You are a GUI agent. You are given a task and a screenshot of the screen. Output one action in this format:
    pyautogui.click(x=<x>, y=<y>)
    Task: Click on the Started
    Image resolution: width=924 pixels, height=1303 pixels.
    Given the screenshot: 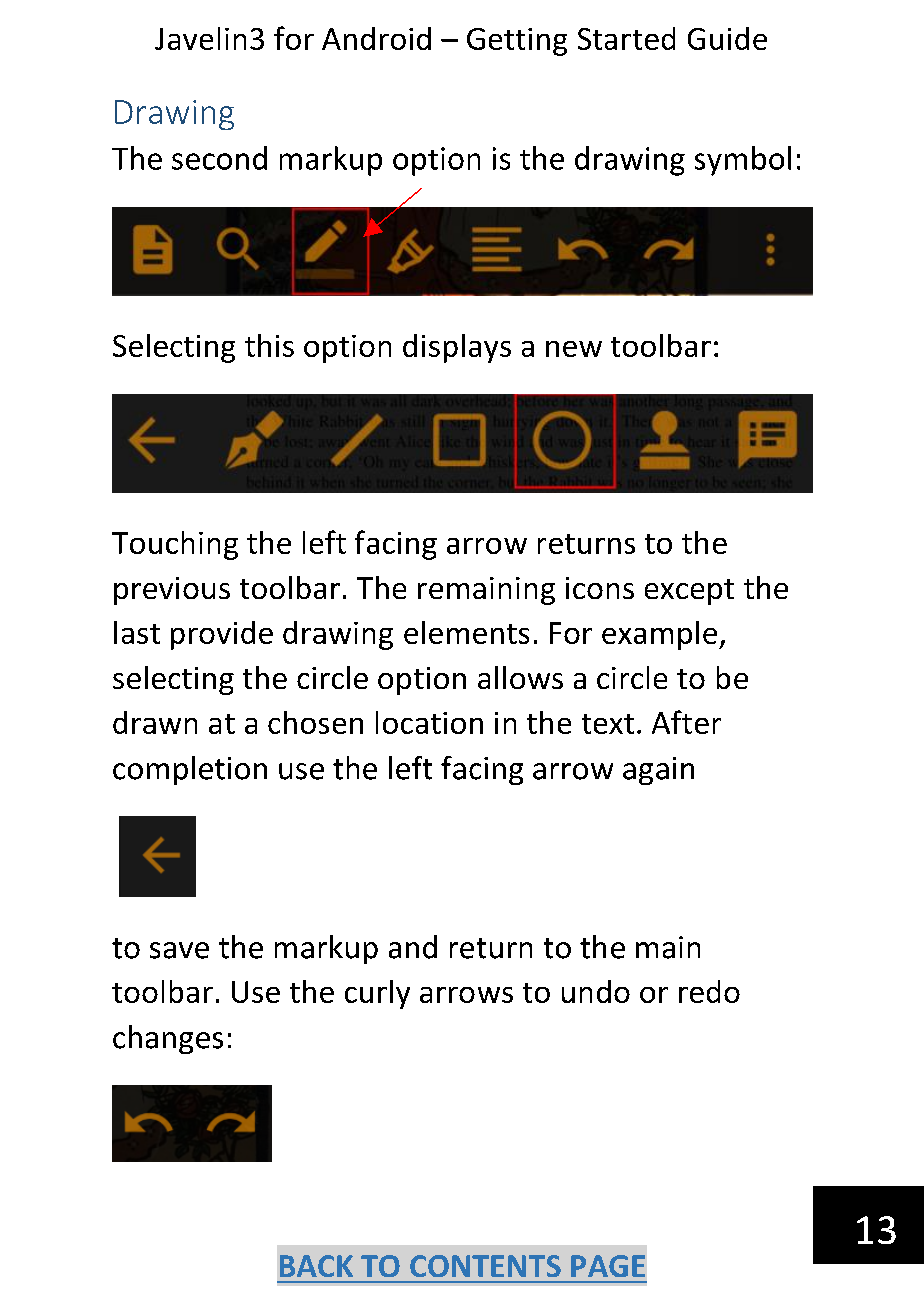 What is the action you would take?
    pyautogui.click(x=626, y=38)
